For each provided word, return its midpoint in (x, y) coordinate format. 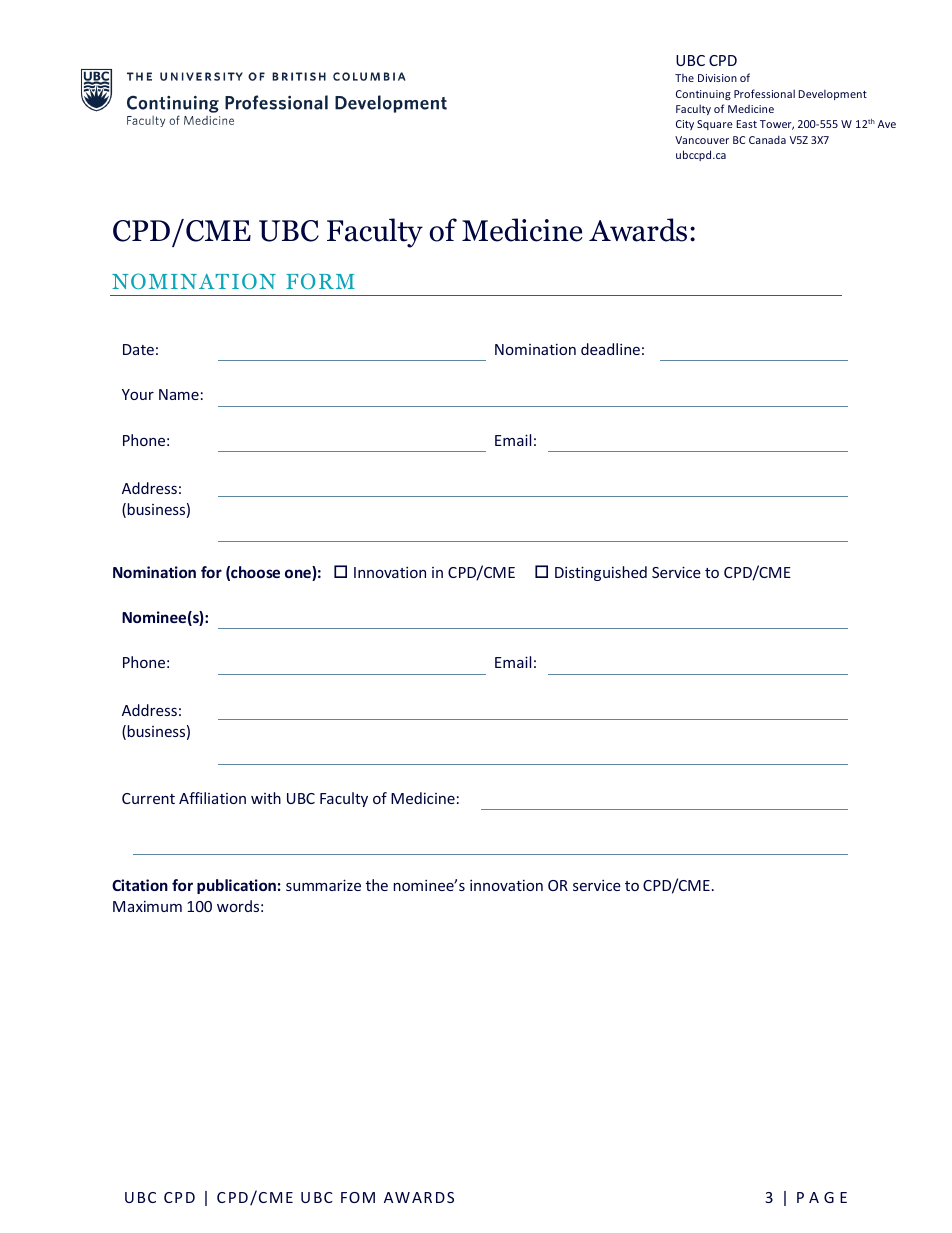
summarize (323, 885)
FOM (358, 1197)
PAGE (822, 1197)
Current (148, 798)
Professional (764, 93)
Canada (767, 139)
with (266, 798)
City (685, 125)
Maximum (147, 906)
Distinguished (601, 573)
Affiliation (212, 798)
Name (179, 394)
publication (236, 886)
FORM (320, 281)
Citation (140, 885)
